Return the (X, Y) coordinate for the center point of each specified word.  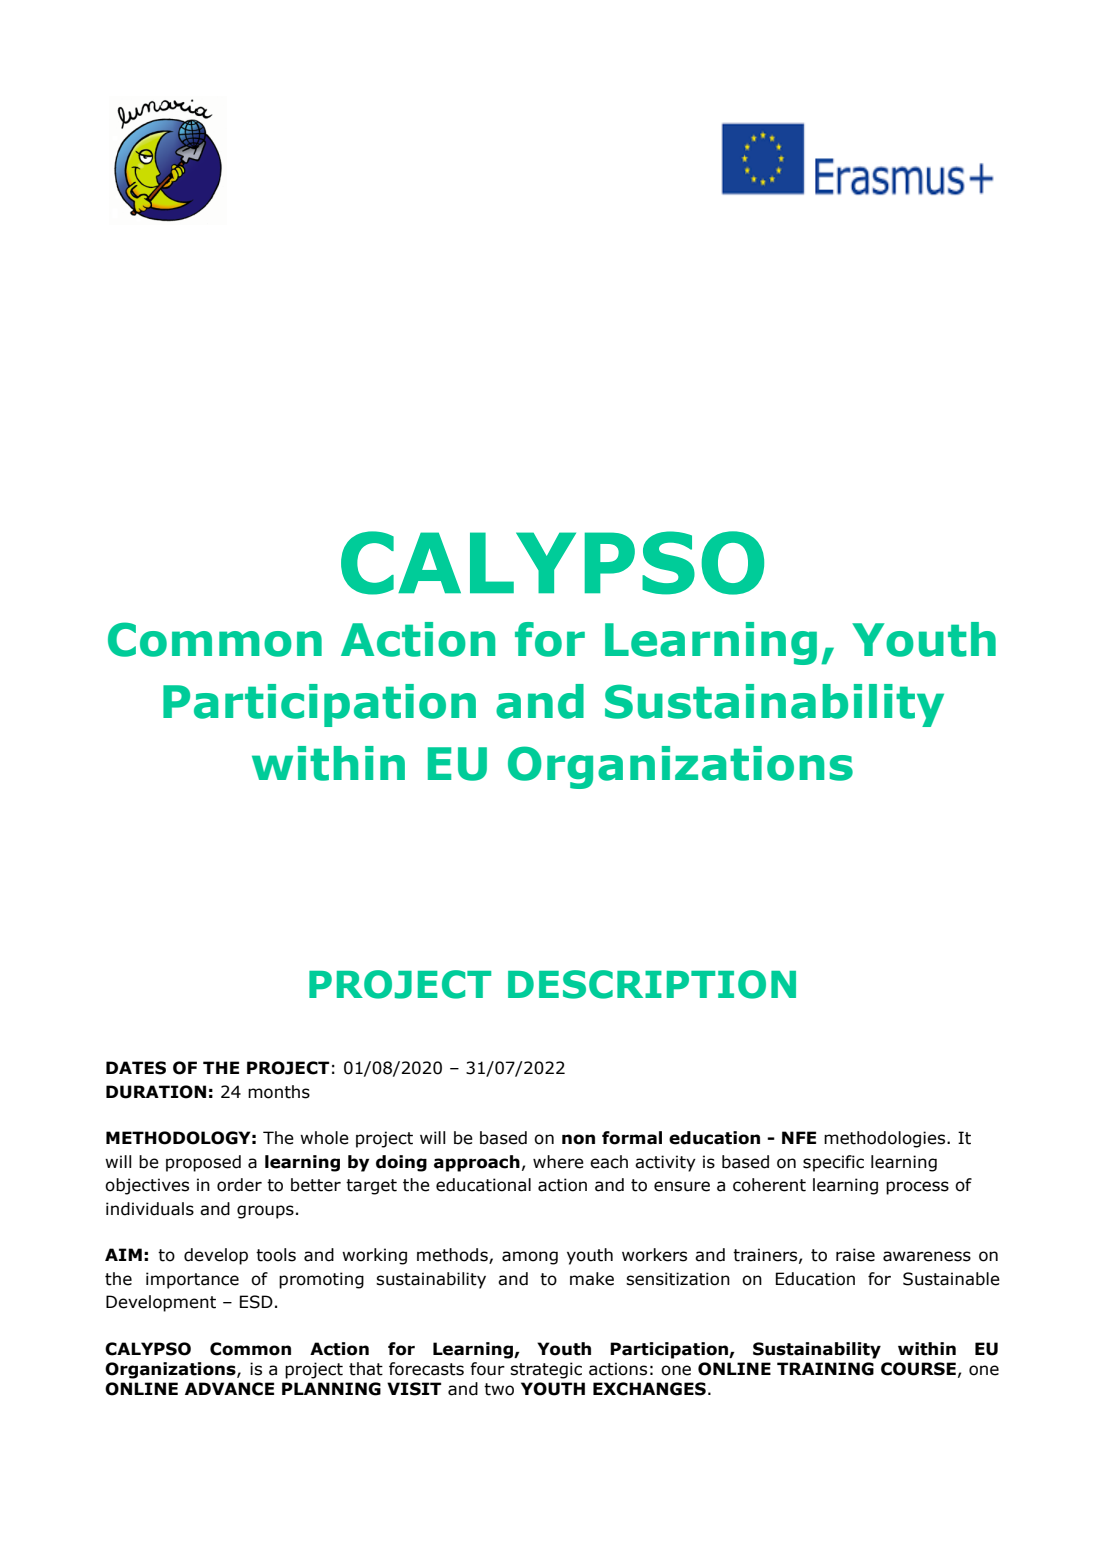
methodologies (886, 1139)
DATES (136, 1068)
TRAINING (825, 1369)
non (578, 1139)
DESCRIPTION (652, 984)
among (530, 1258)
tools (276, 1255)
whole (324, 1138)
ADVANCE (229, 1389)
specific (833, 1163)
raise (855, 1255)
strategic (546, 1370)
